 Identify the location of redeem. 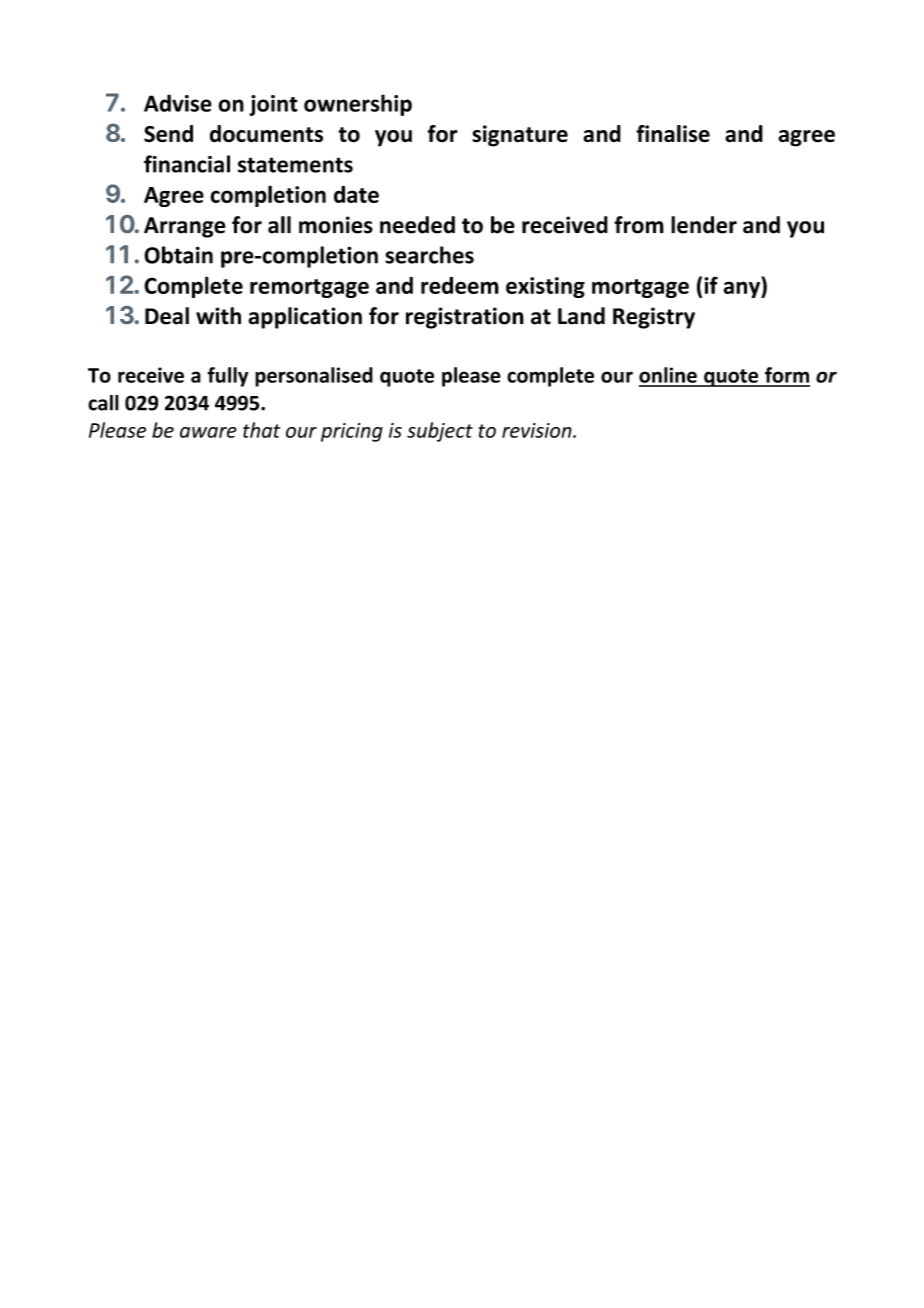
(460, 285).
